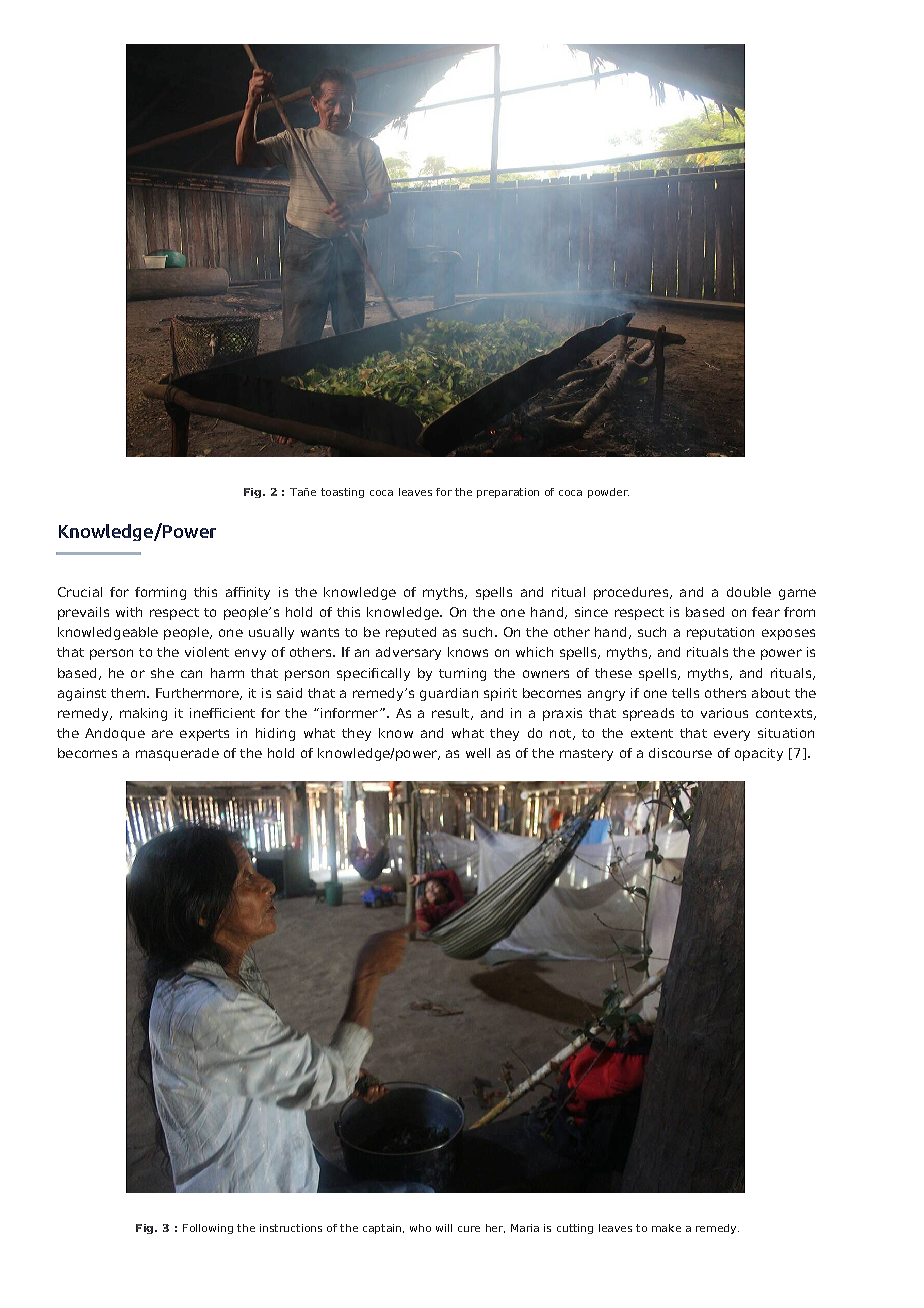 The width and height of the screenshot is (924, 1308). What do you see at coordinates (666, 1228) in the screenshot?
I see `make` at bounding box center [666, 1228].
